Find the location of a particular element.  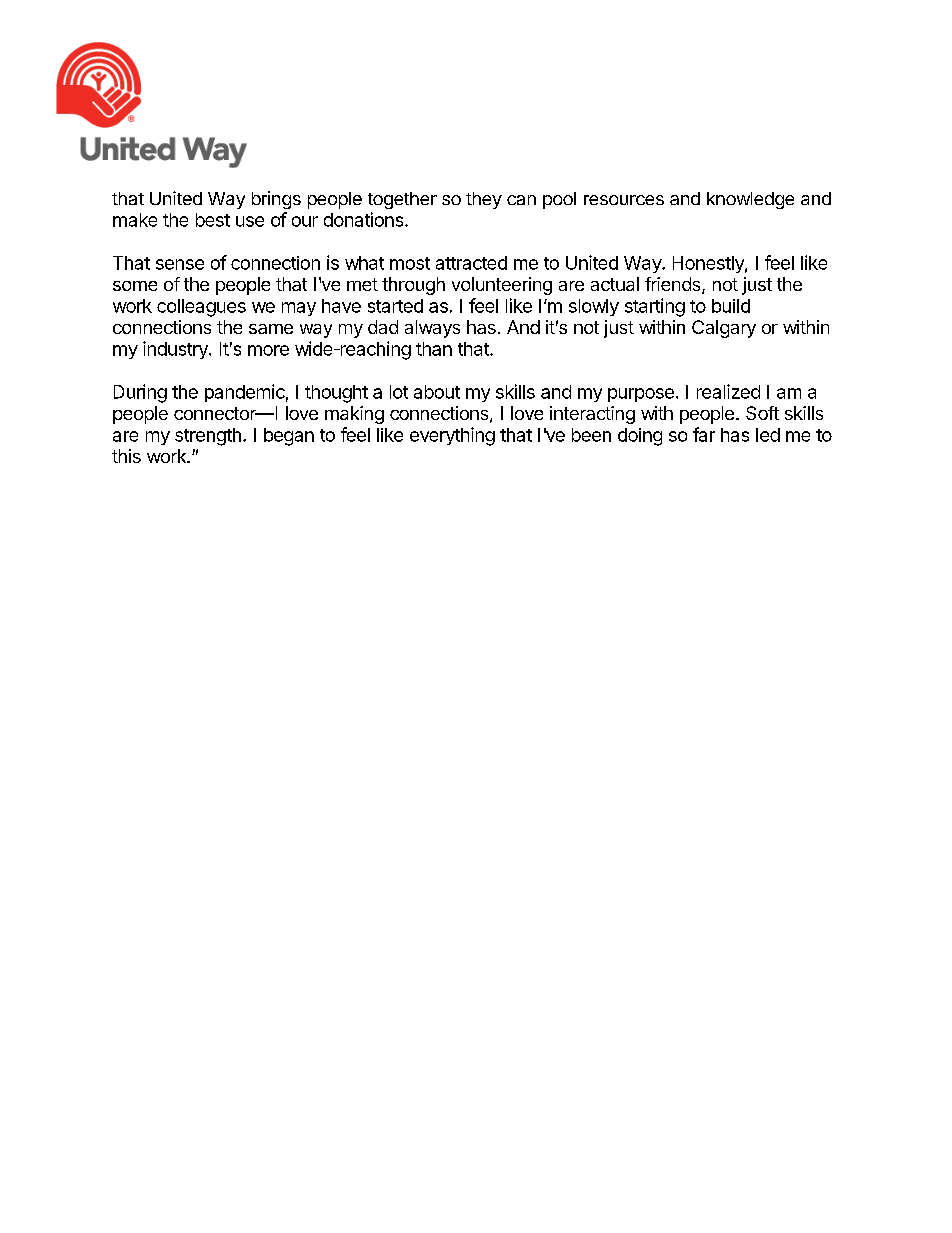

best is located at coordinates (213, 220).
